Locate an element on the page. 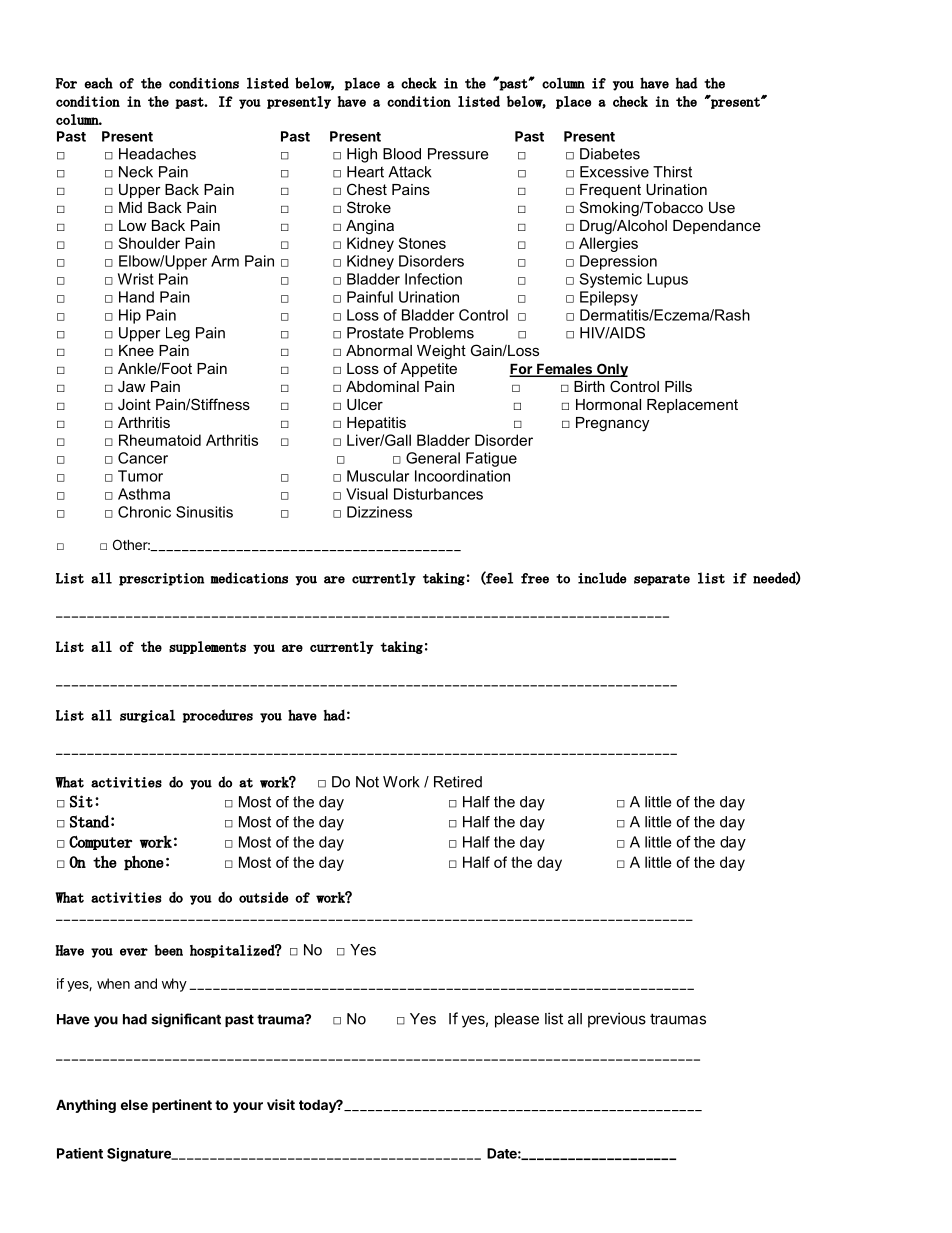  Not is located at coordinates (367, 782).
